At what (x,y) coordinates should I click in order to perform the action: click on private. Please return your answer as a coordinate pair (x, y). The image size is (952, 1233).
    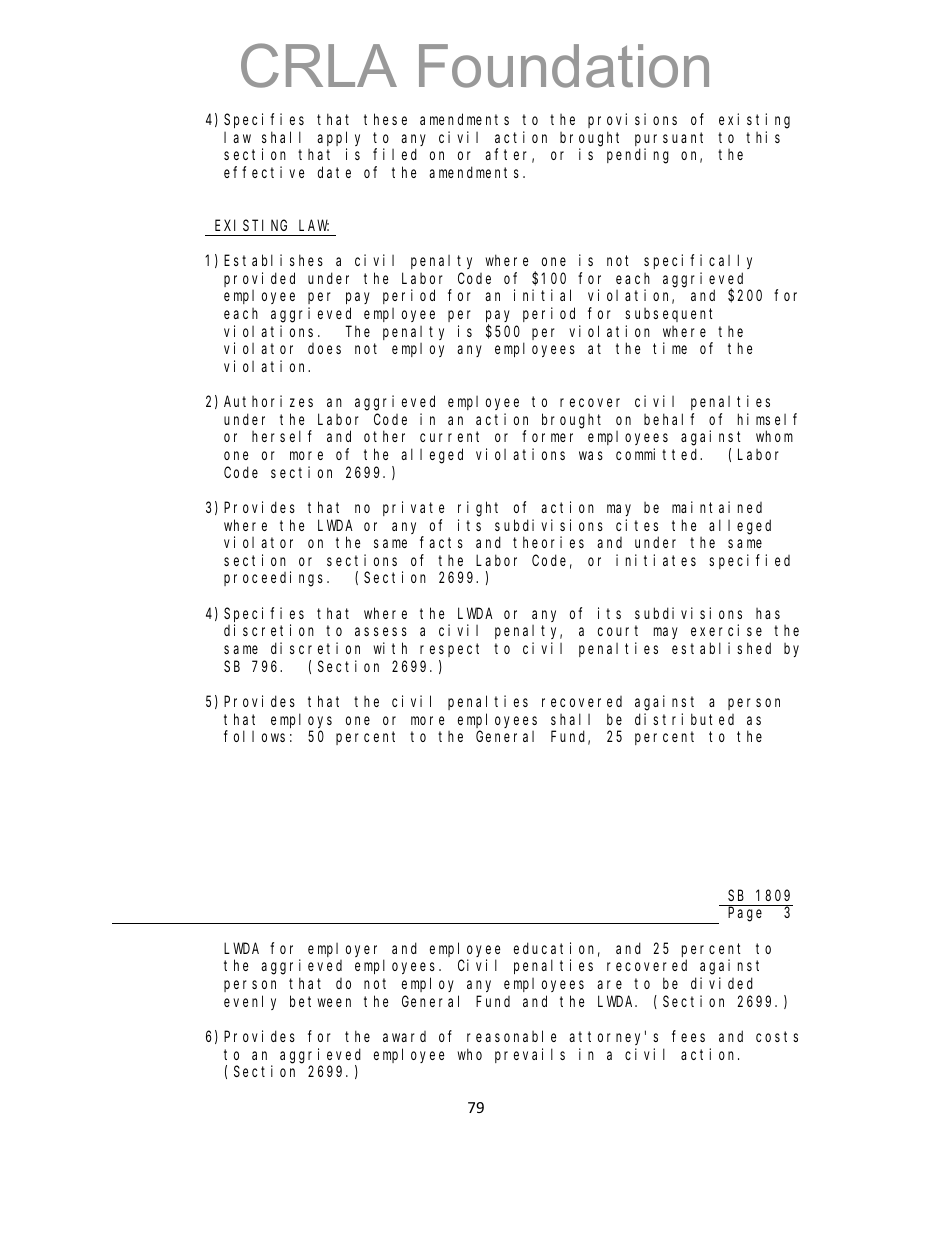
    Looking at the image, I should click on (413, 508).
